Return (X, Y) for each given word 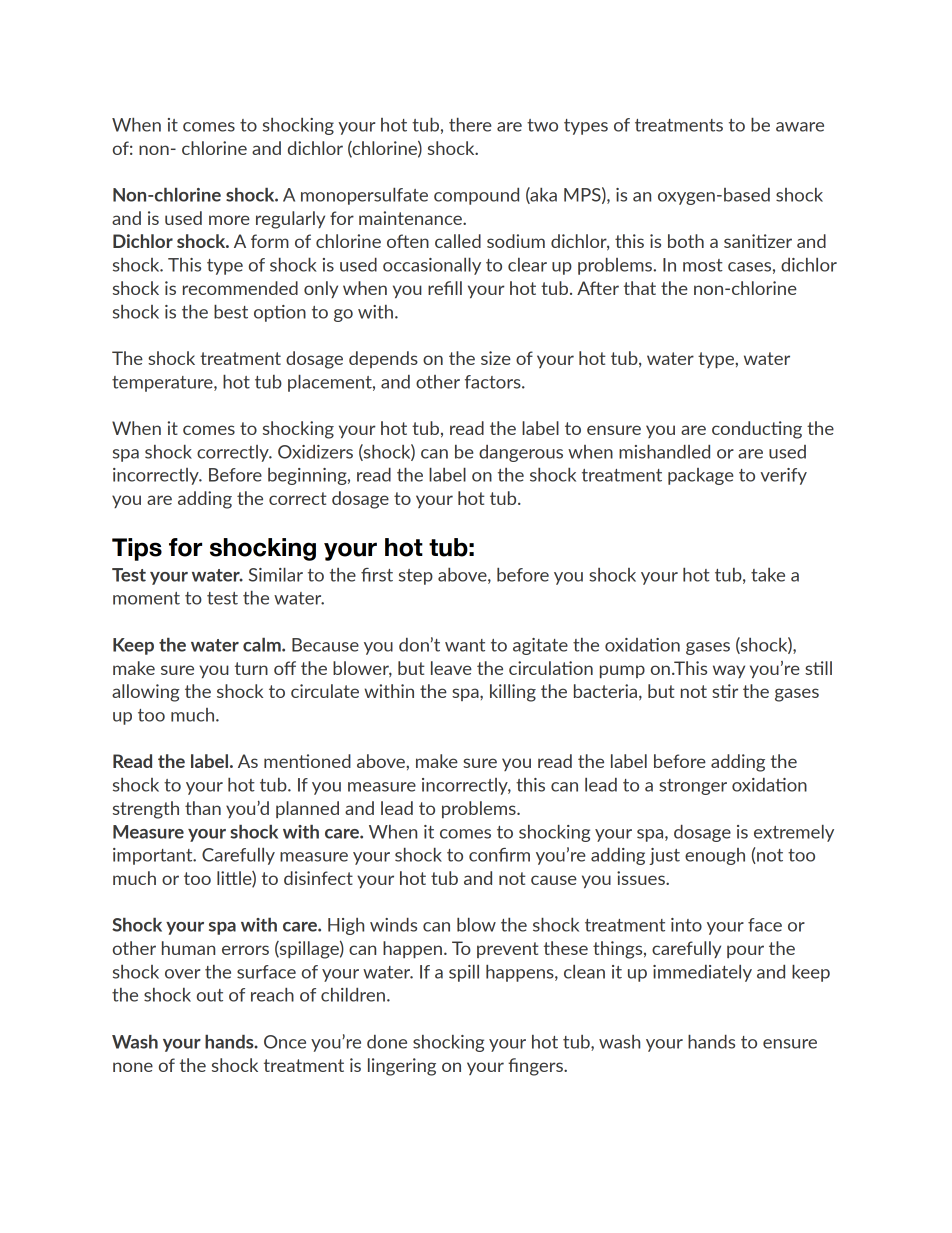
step (416, 577)
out (210, 995)
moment (146, 598)
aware (800, 127)
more (229, 220)
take (768, 575)
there (470, 125)
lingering (402, 1067)
